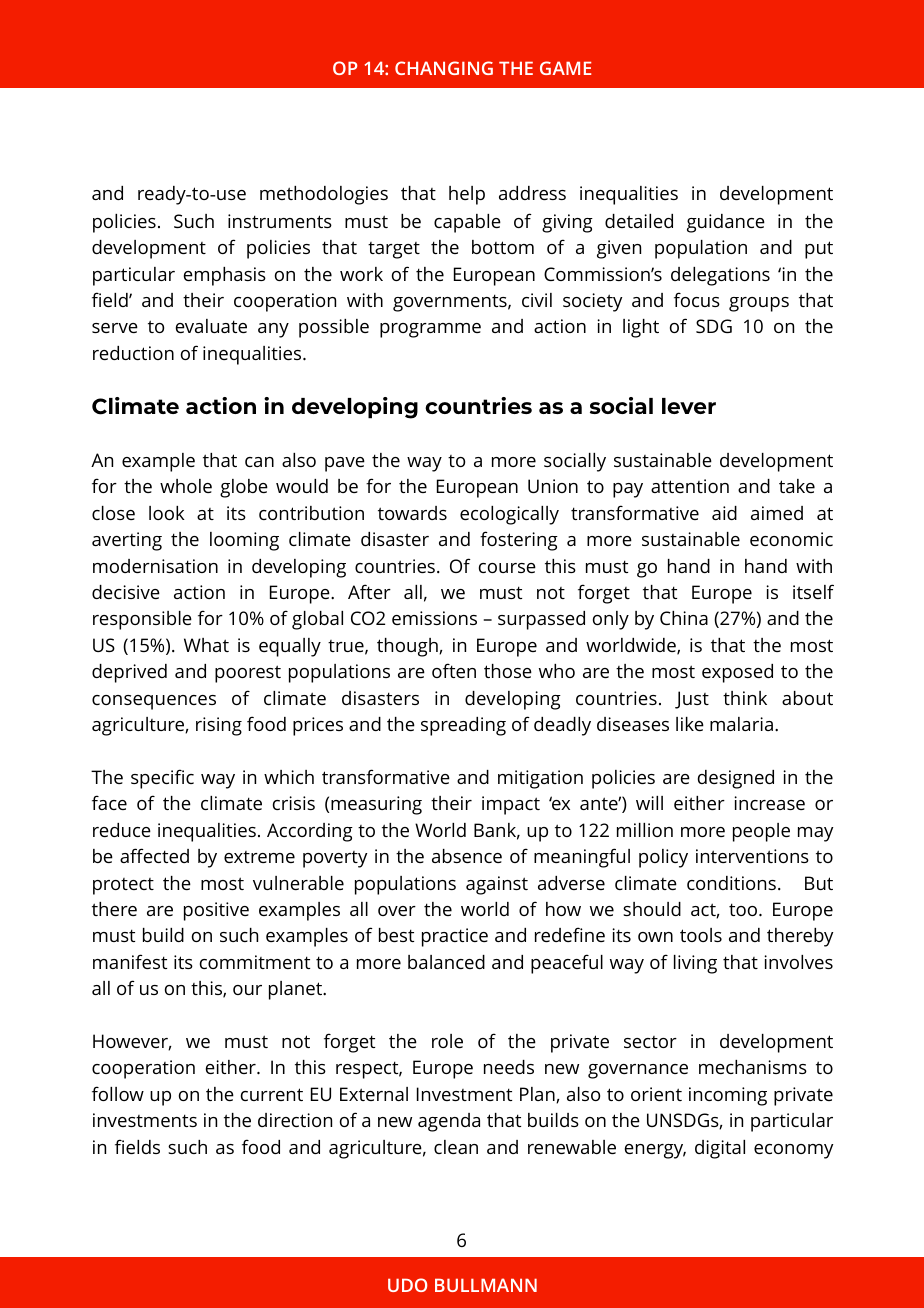  I want to click on CHANGING, so click(444, 68).
